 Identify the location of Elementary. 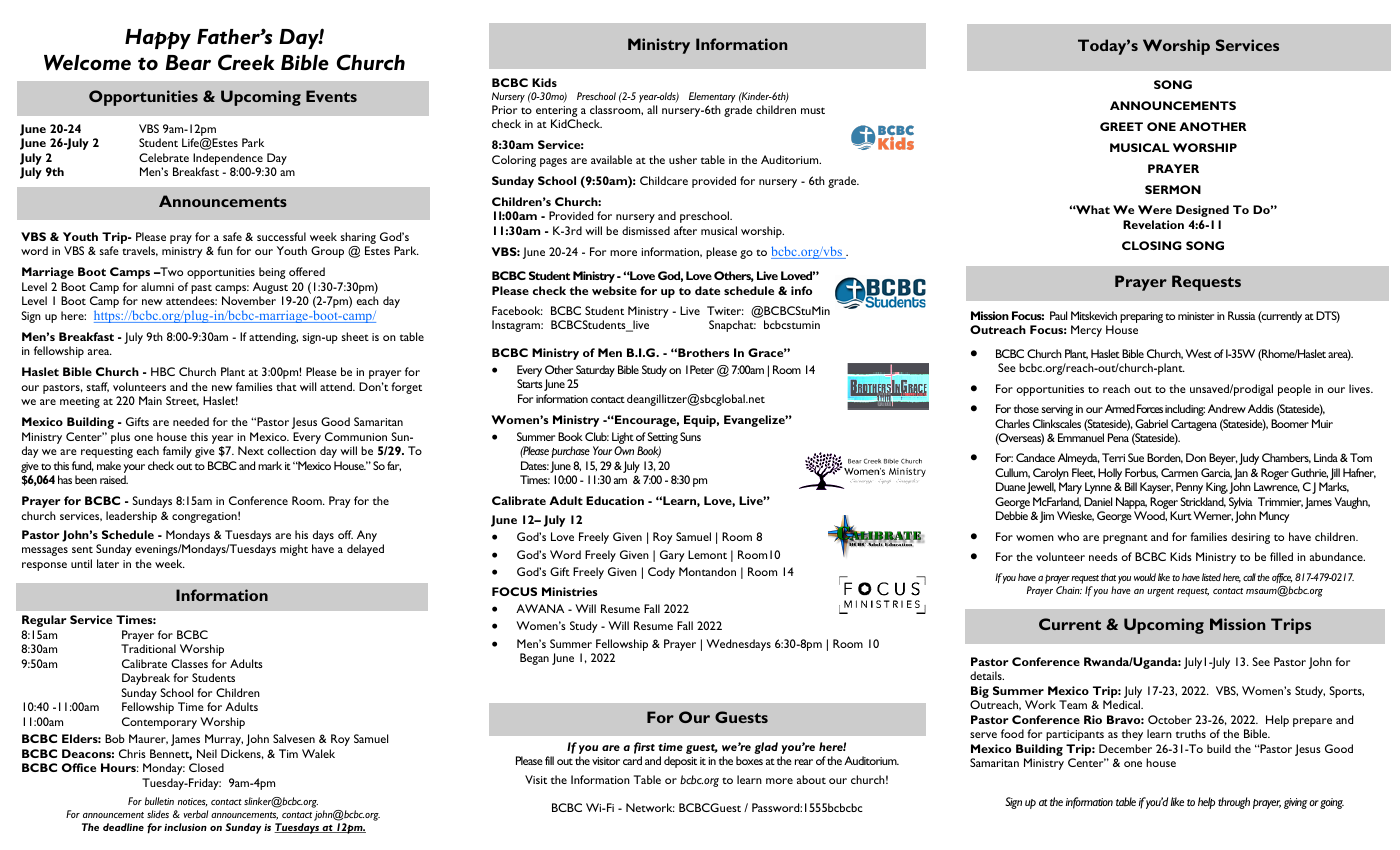
(712, 97).
